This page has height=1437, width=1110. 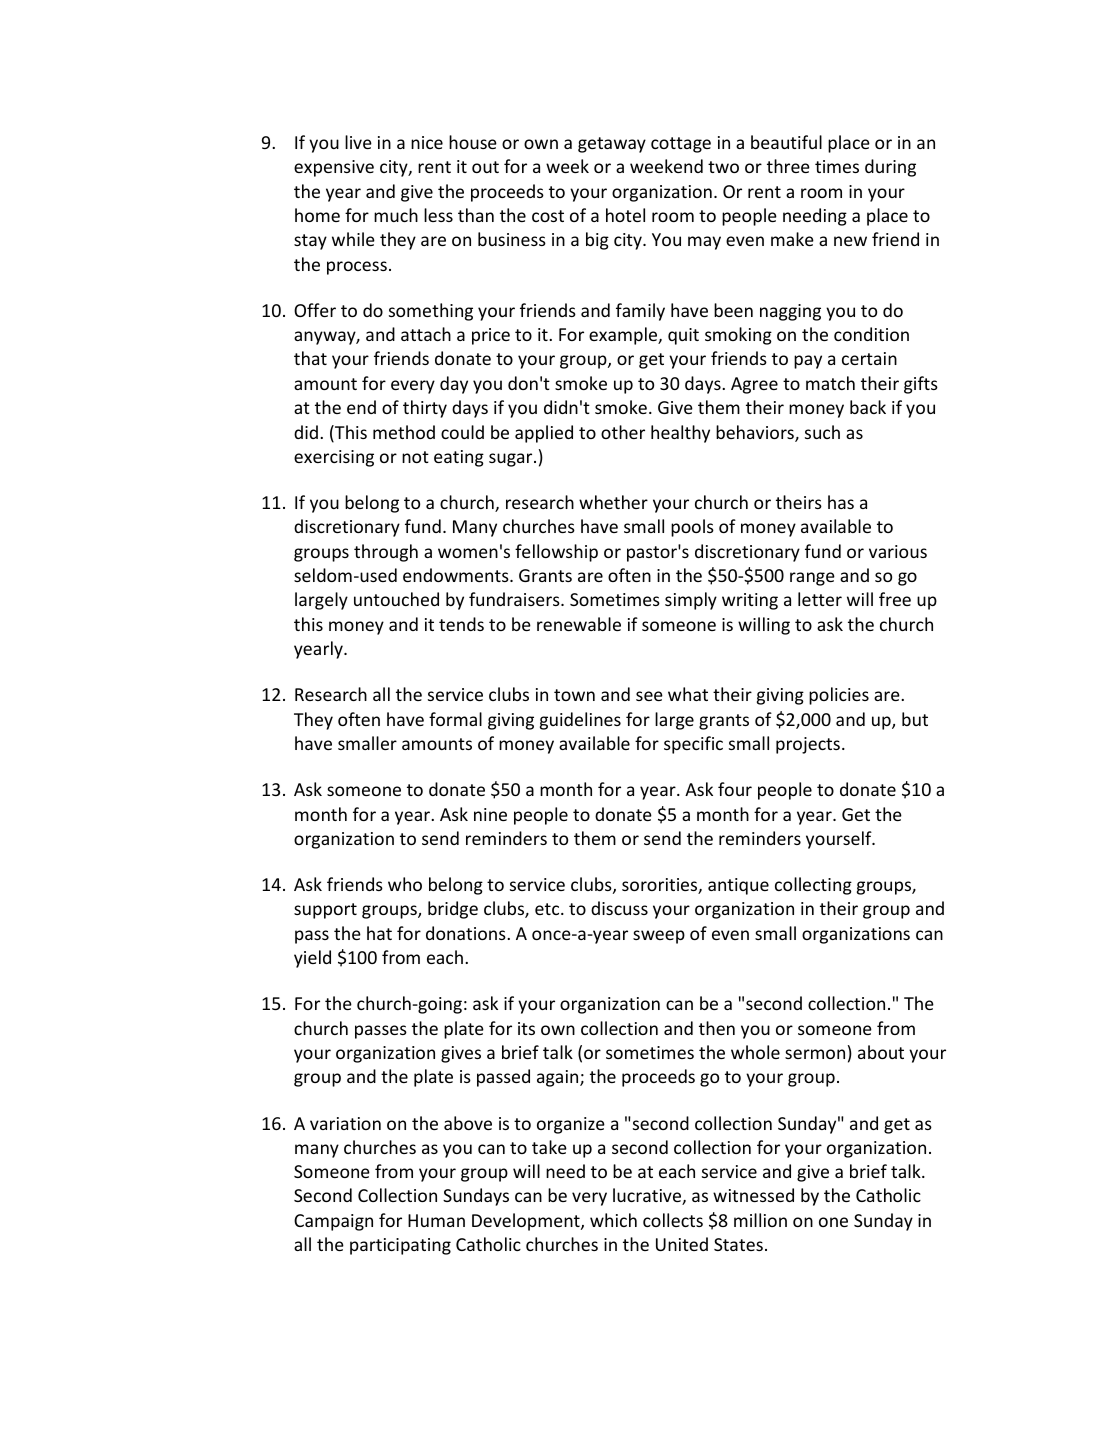 I want to click on see, so click(x=649, y=696).
